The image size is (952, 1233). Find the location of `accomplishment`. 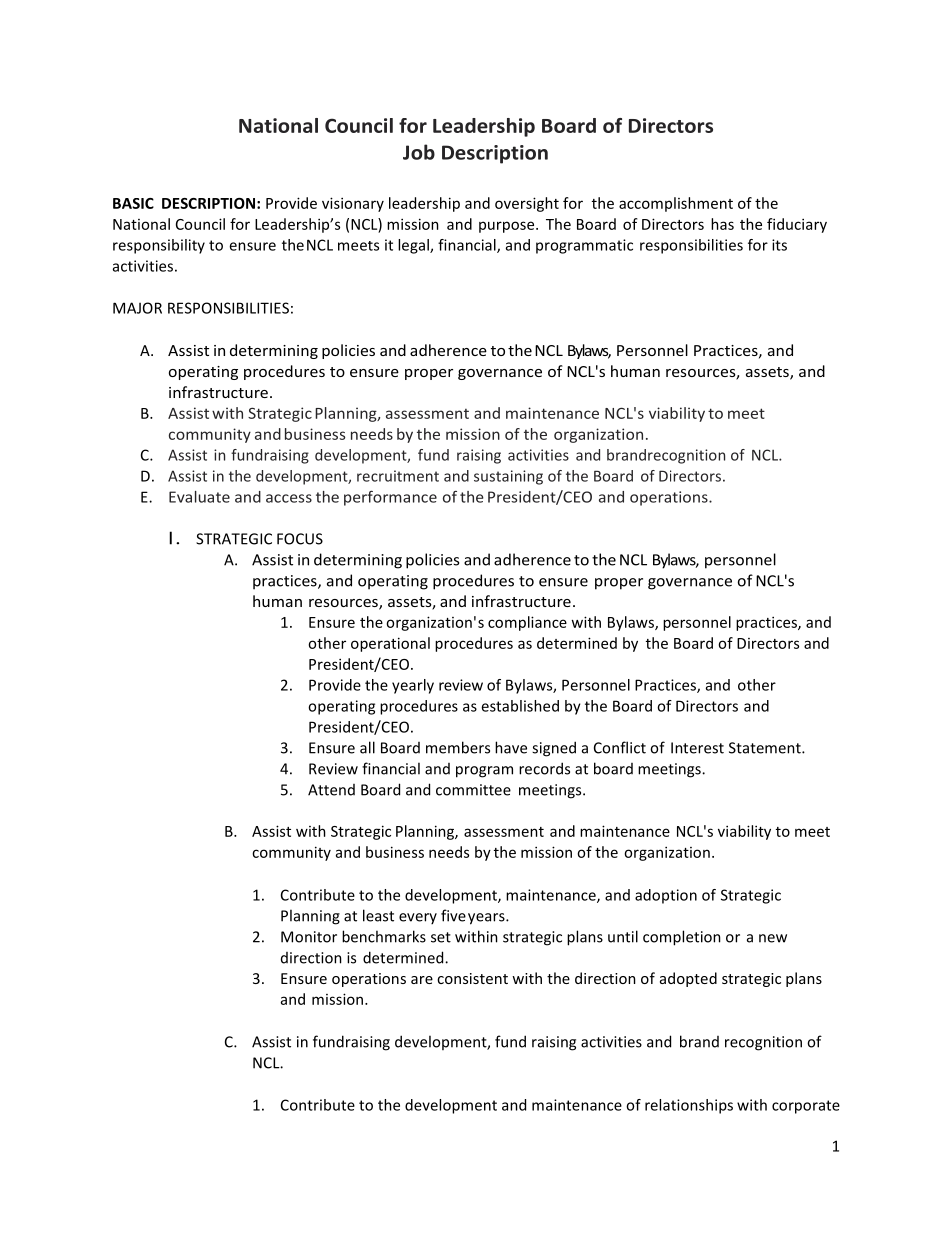

accomplishment is located at coordinates (676, 204).
